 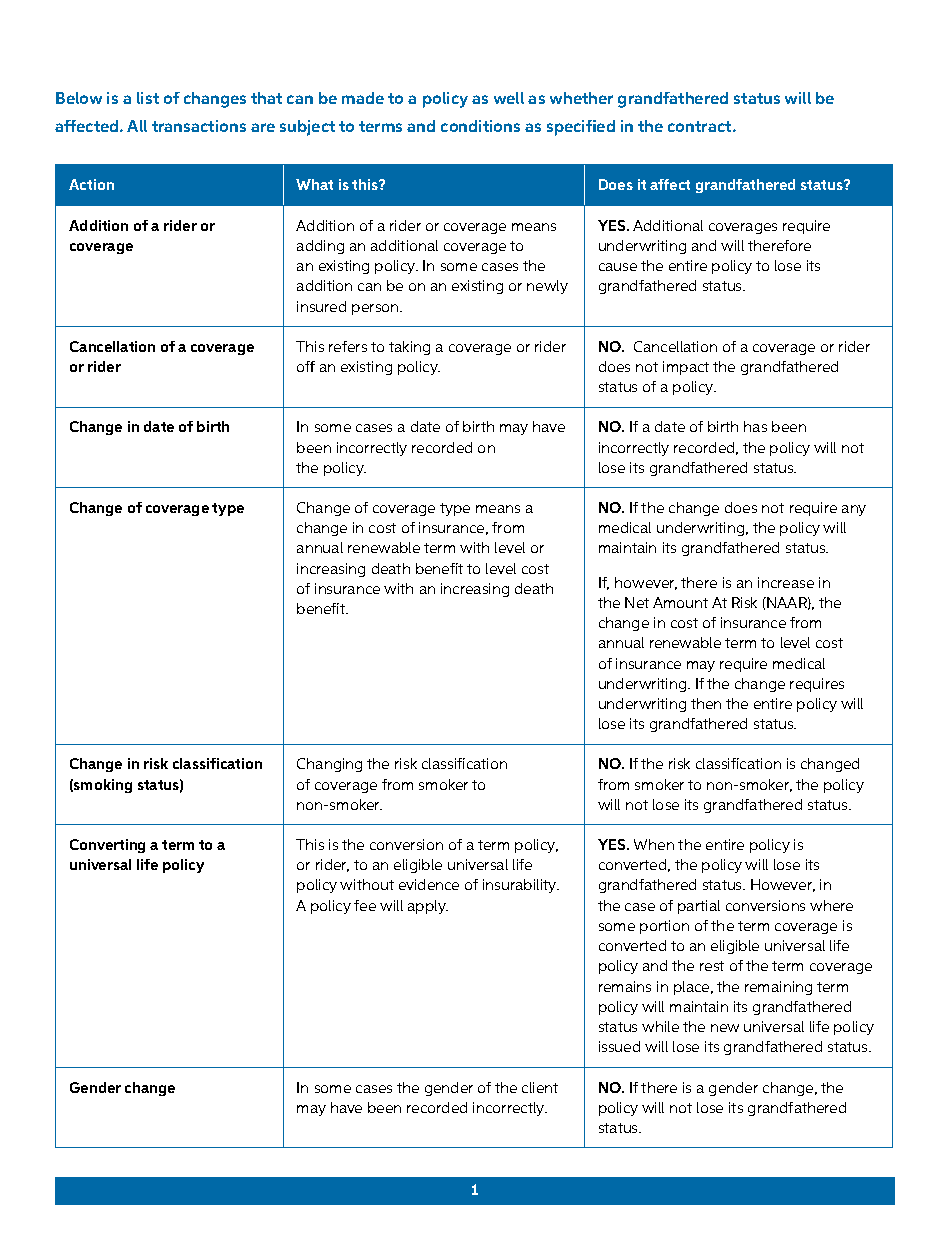 What do you see at coordinates (137, 126) in the screenshot?
I see `All` at bounding box center [137, 126].
